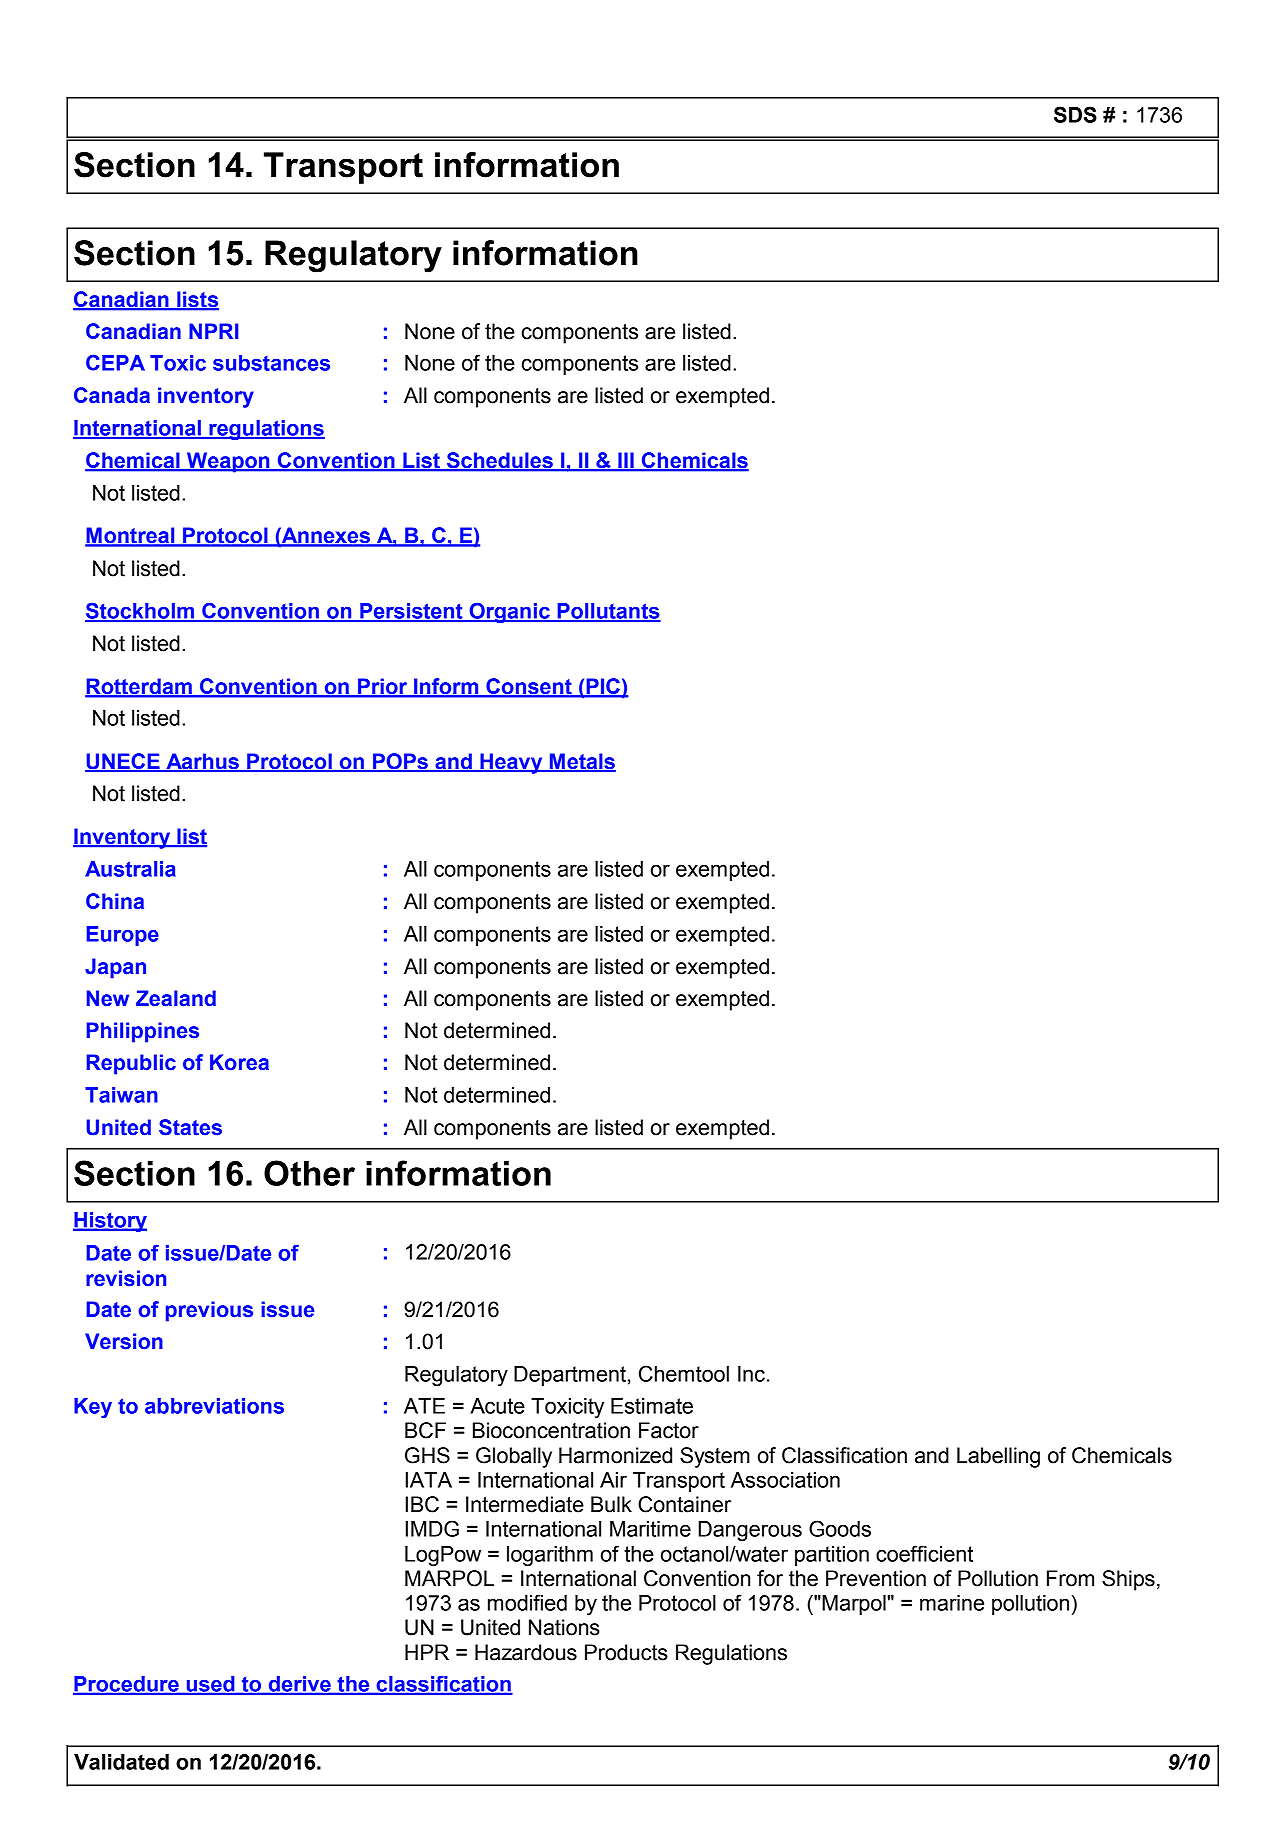  I want to click on States, so click(190, 1127).
